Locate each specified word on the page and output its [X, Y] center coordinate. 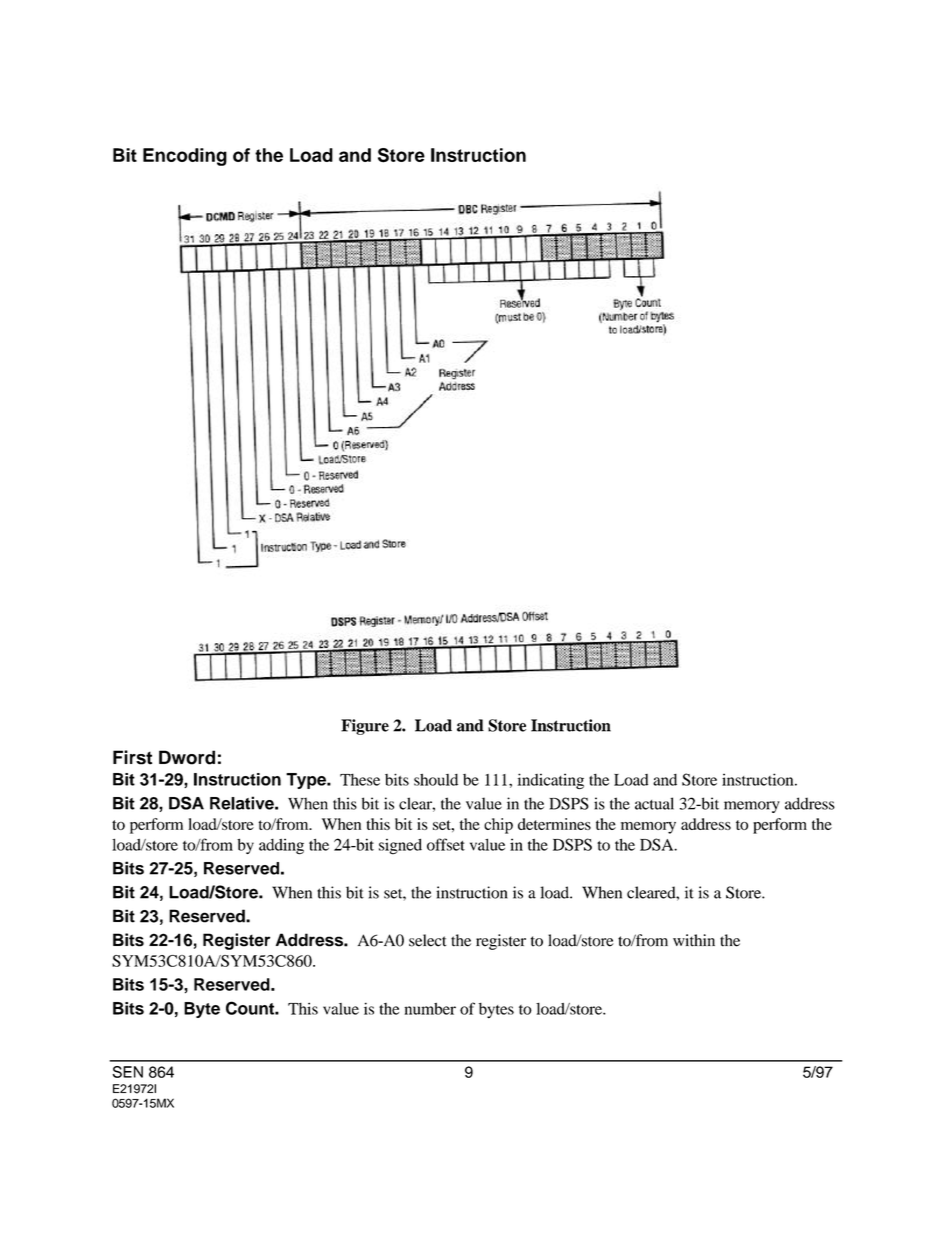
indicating [550, 781]
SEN [128, 1072]
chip [498, 826]
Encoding [185, 157]
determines [554, 824]
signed [400, 846]
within [694, 940]
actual [654, 803]
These [360, 779]
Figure [365, 727]
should [436, 780]
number [430, 1009]
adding [281, 846]
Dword [187, 757]
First [132, 757]
